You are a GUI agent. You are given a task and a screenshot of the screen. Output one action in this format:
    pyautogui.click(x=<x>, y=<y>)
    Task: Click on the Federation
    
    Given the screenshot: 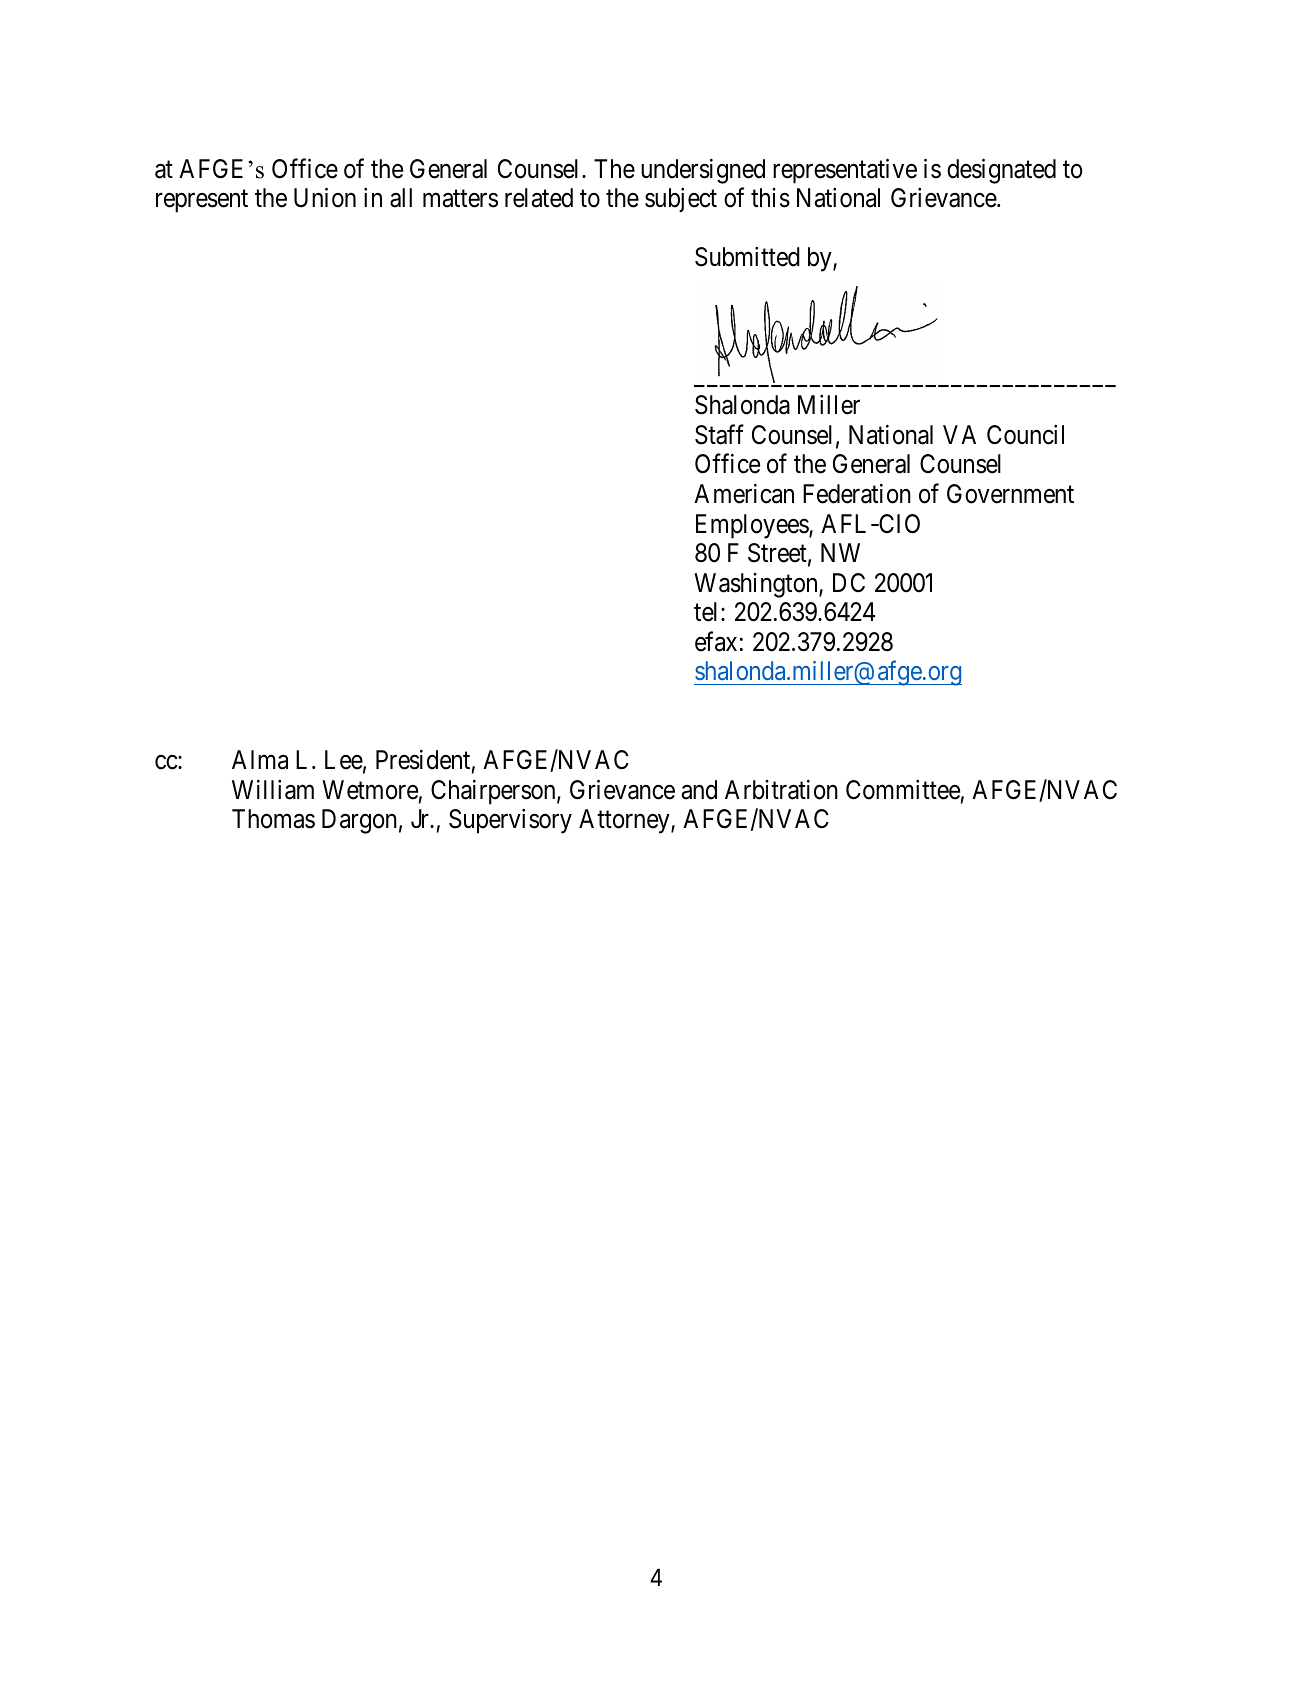 What is the action you would take?
    pyautogui.click(x=857, y=494)
